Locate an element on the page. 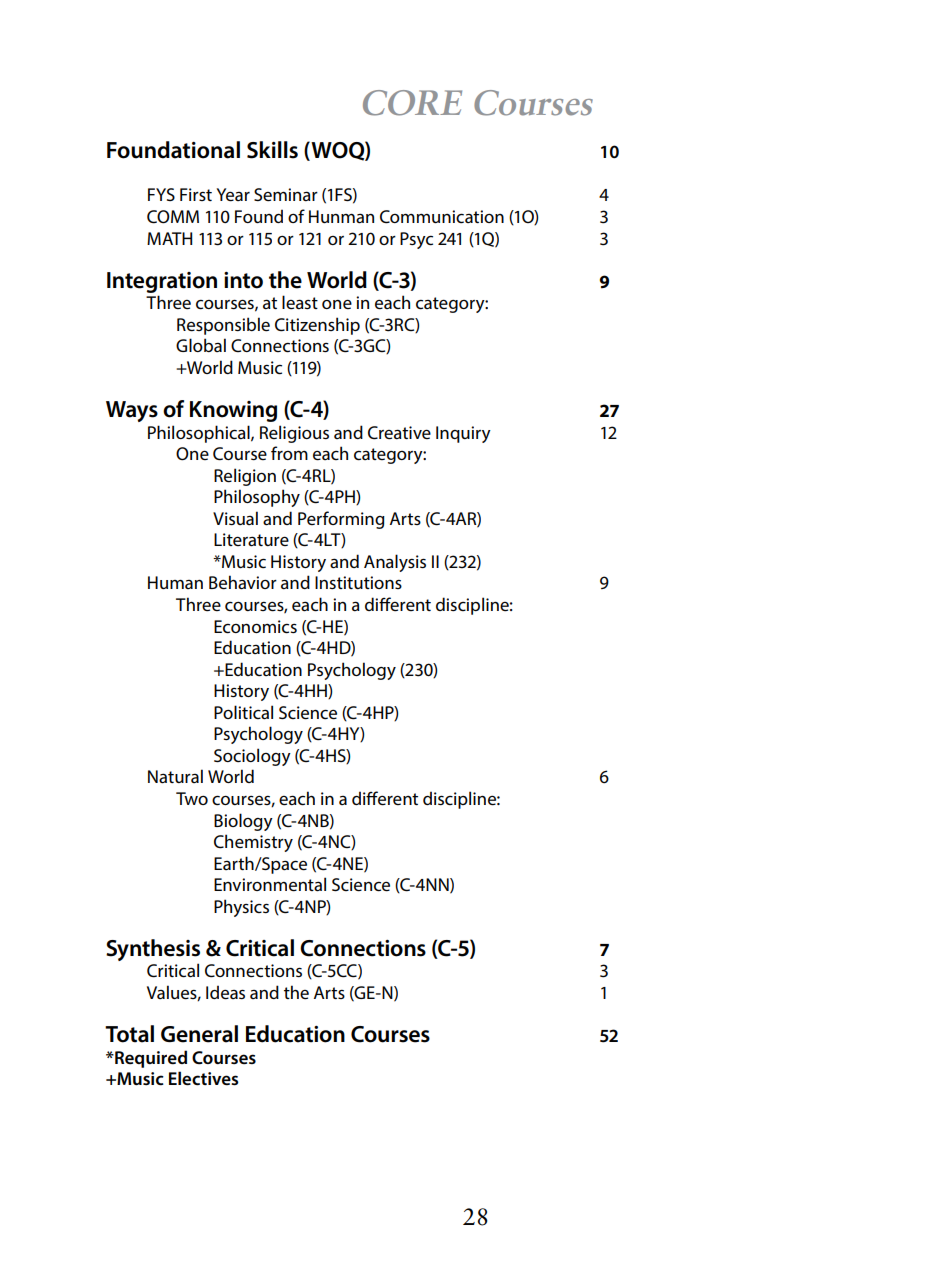 Image resolution: width=952 pixels, height=1270 pixels. Analysis is located at coordinates (395, 563).
